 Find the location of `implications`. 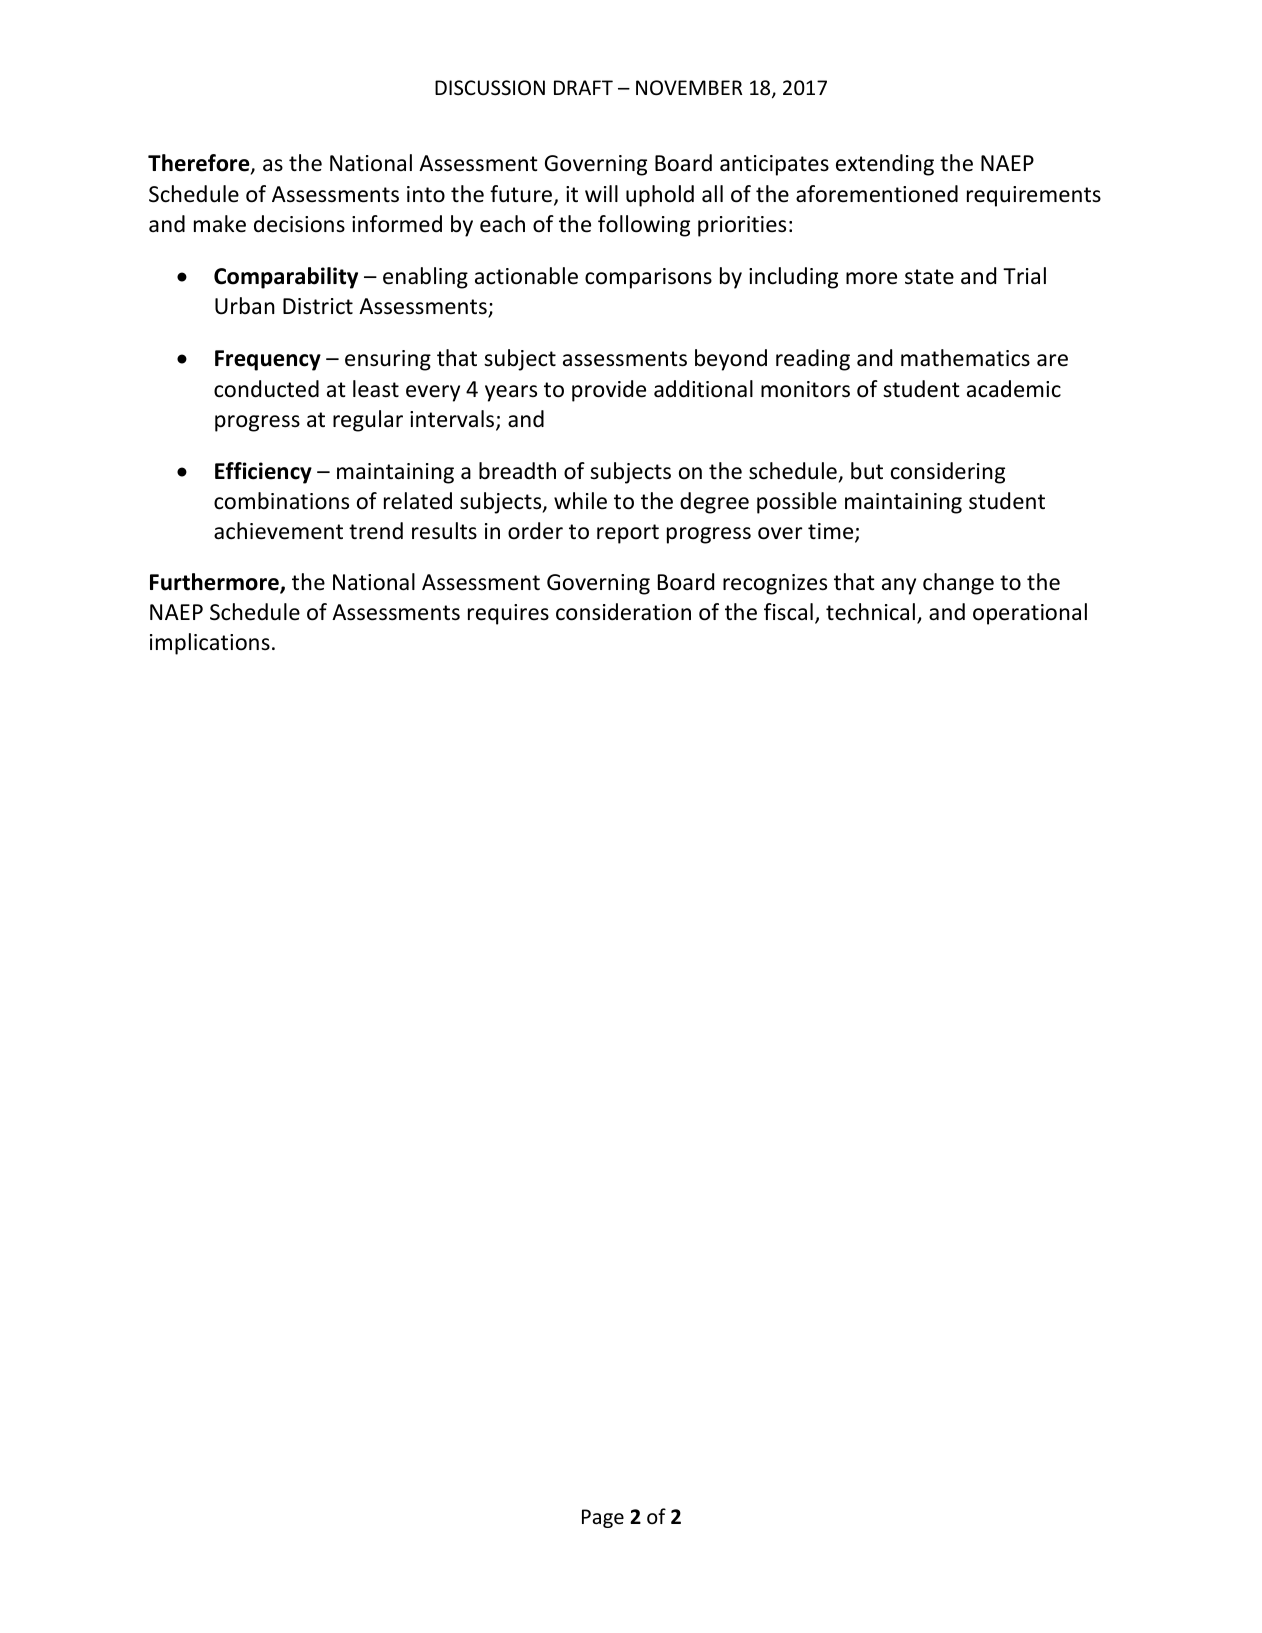

implications is located at coordinates (210, 644).
